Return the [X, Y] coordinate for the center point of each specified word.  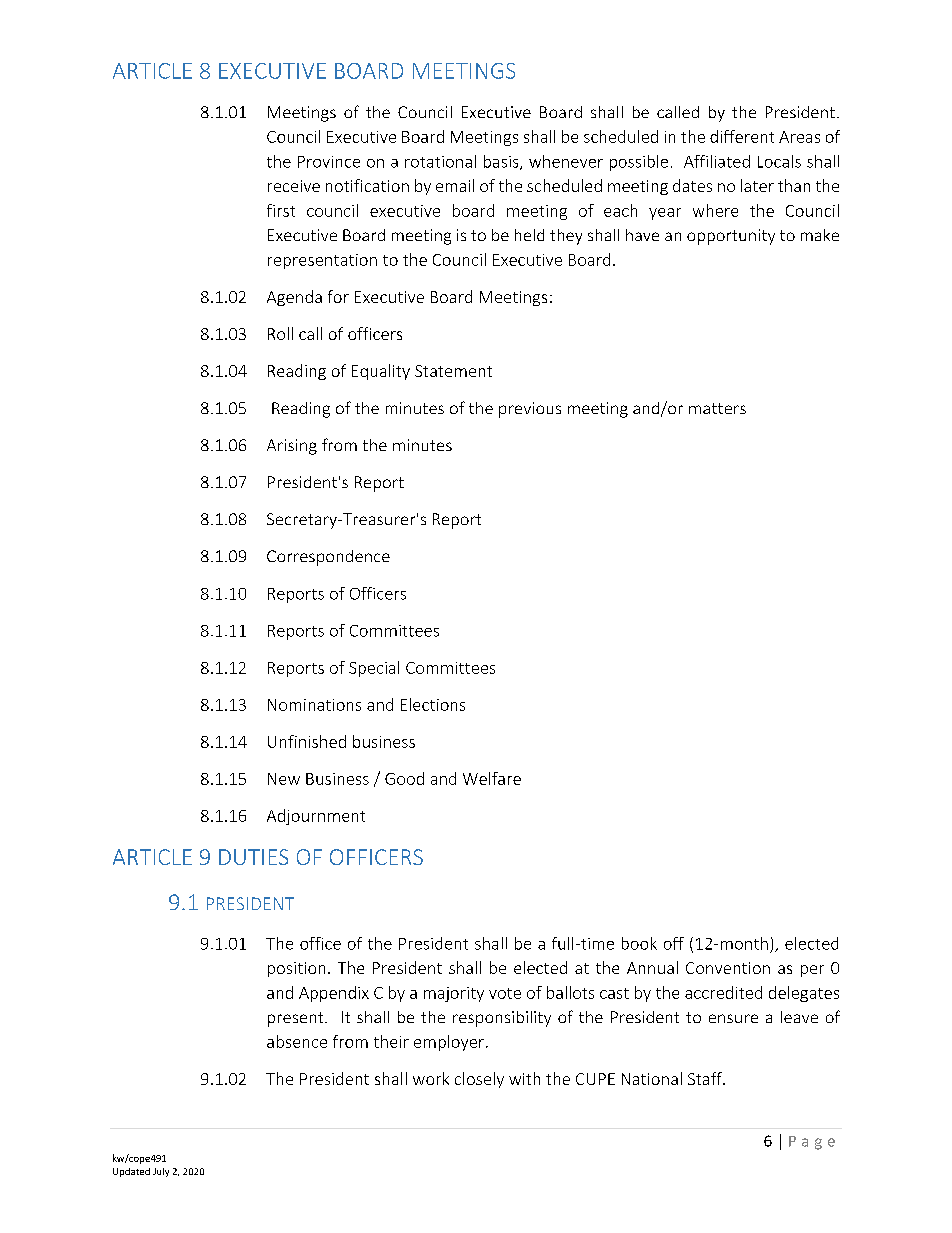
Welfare [492, 778]
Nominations [314, 705]
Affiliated [717, 161]
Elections [433, 704]
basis [502, 162]
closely [479, 1080]
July [161, 1172]
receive [294, 186]
